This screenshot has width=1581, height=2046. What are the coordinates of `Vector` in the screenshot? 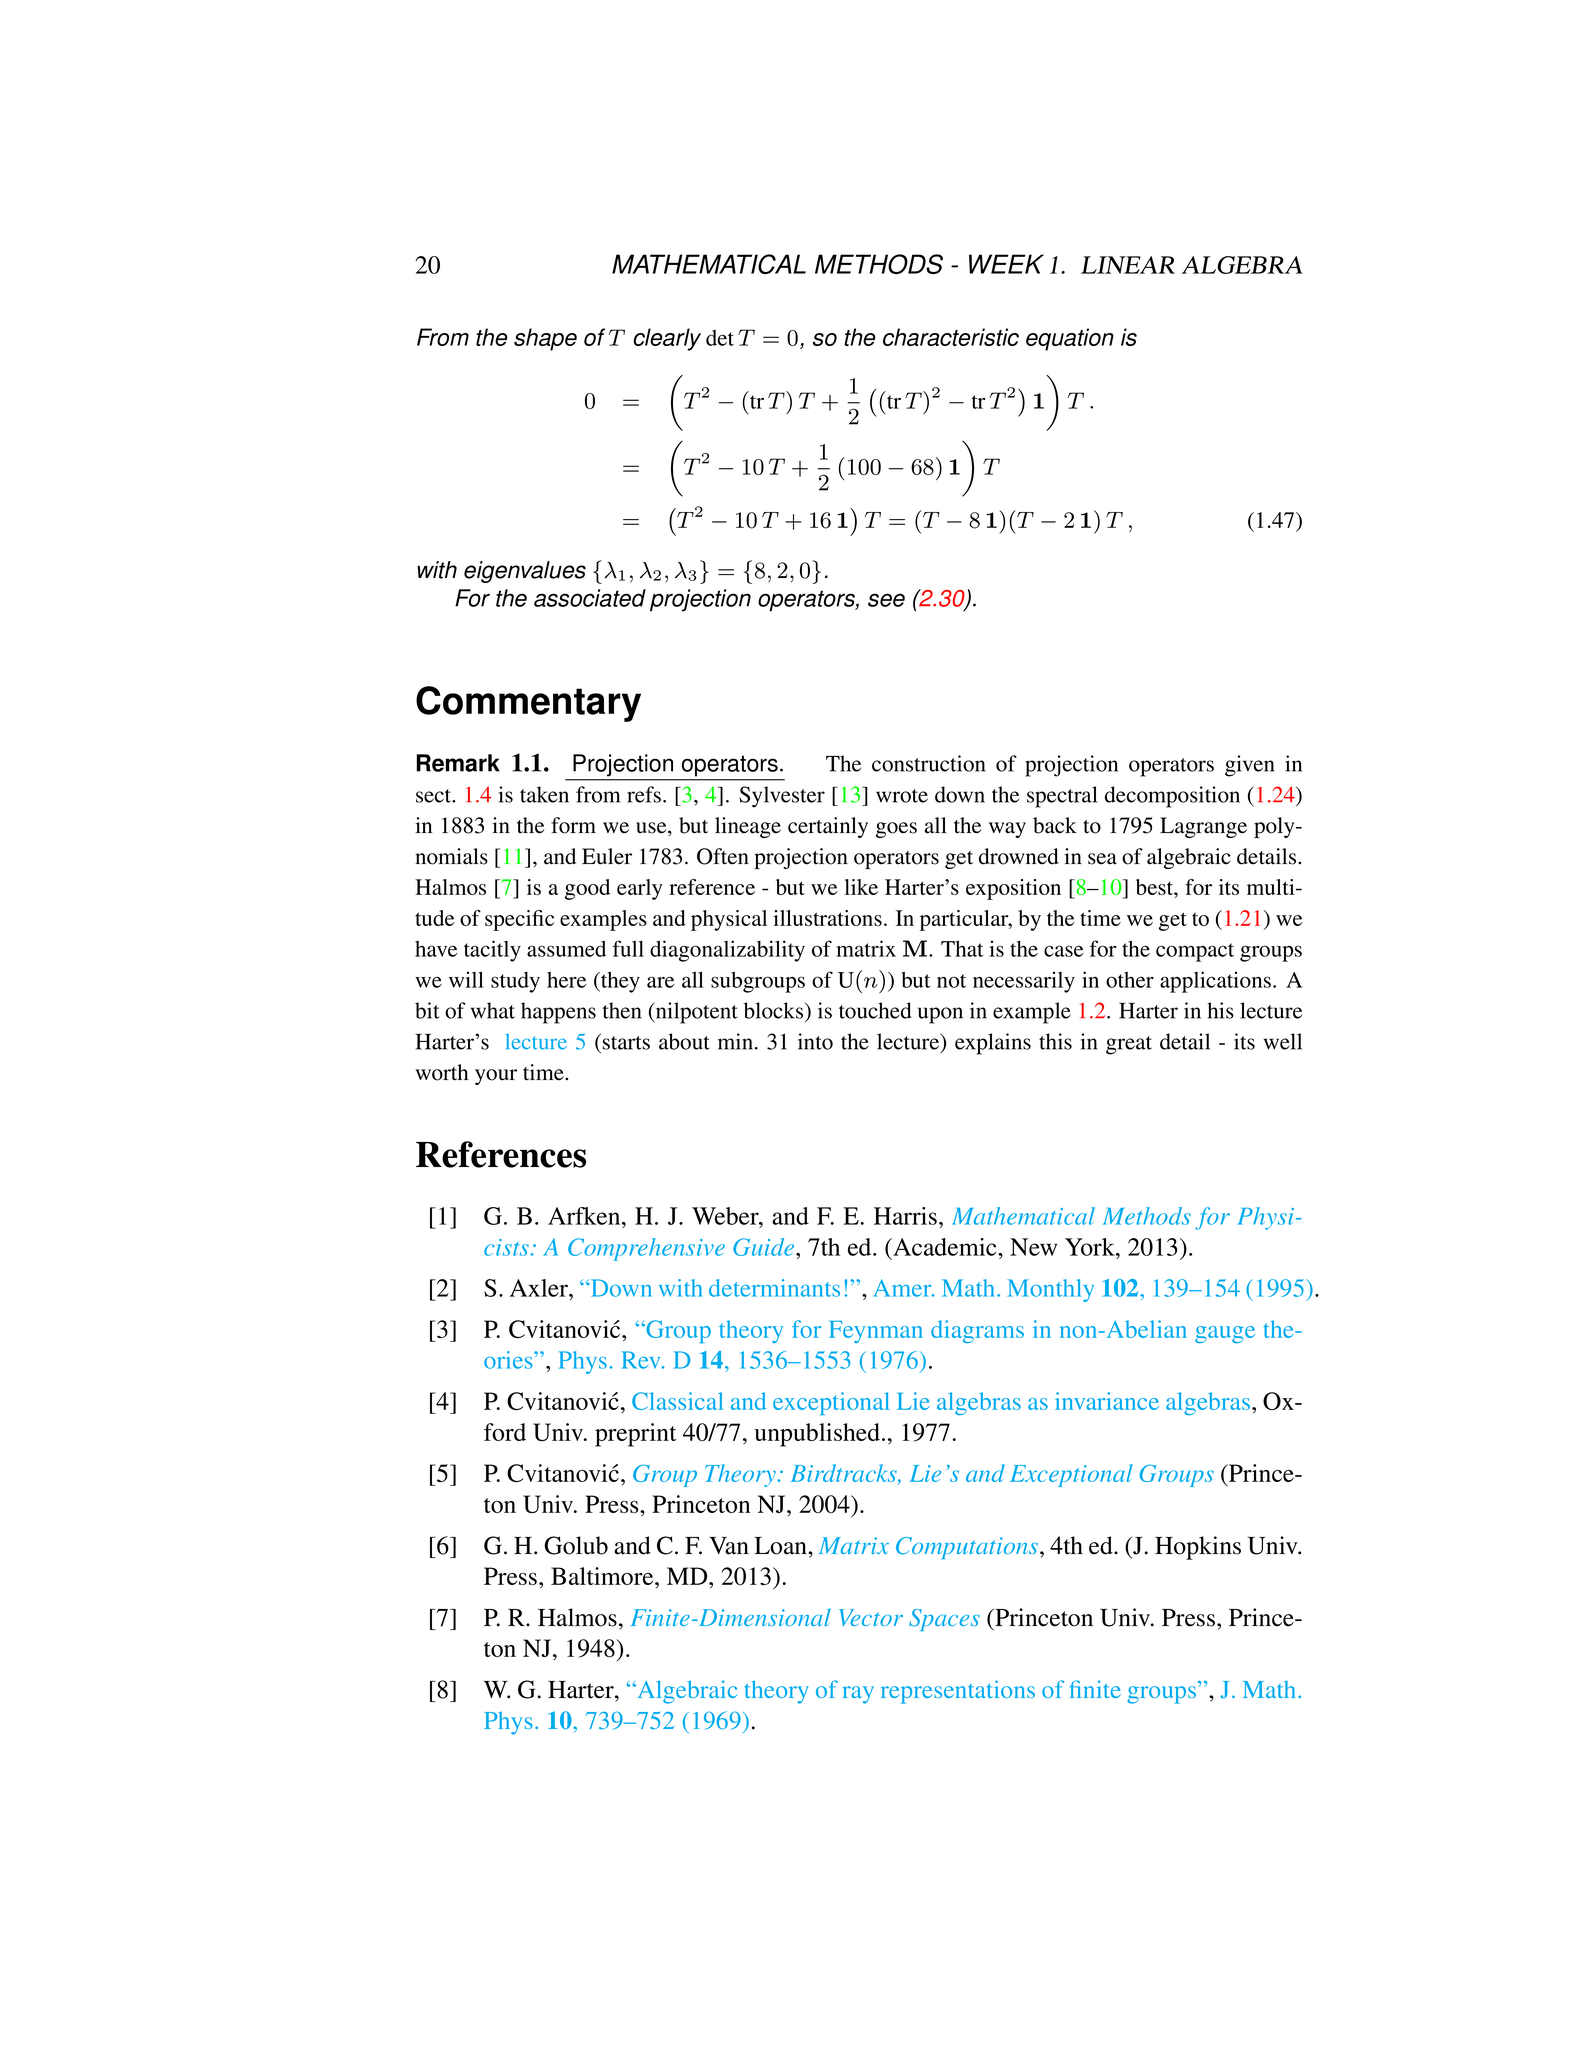 It's located at (871, 1617).
